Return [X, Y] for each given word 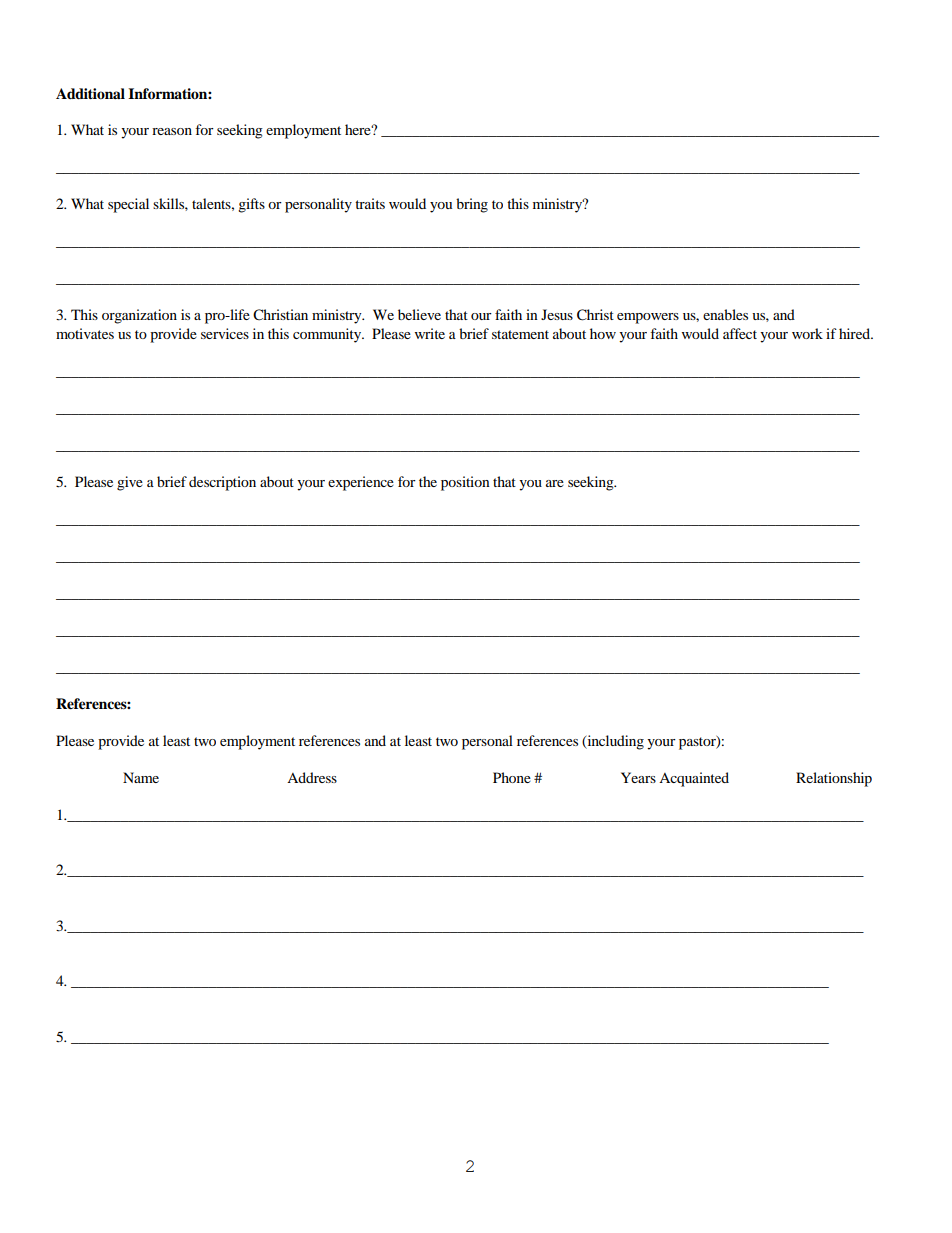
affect [740, 333]
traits [370, 203]
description [222, 483]
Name [141, 777]
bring [472, 205]
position [465, 483]
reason [172, 131]
